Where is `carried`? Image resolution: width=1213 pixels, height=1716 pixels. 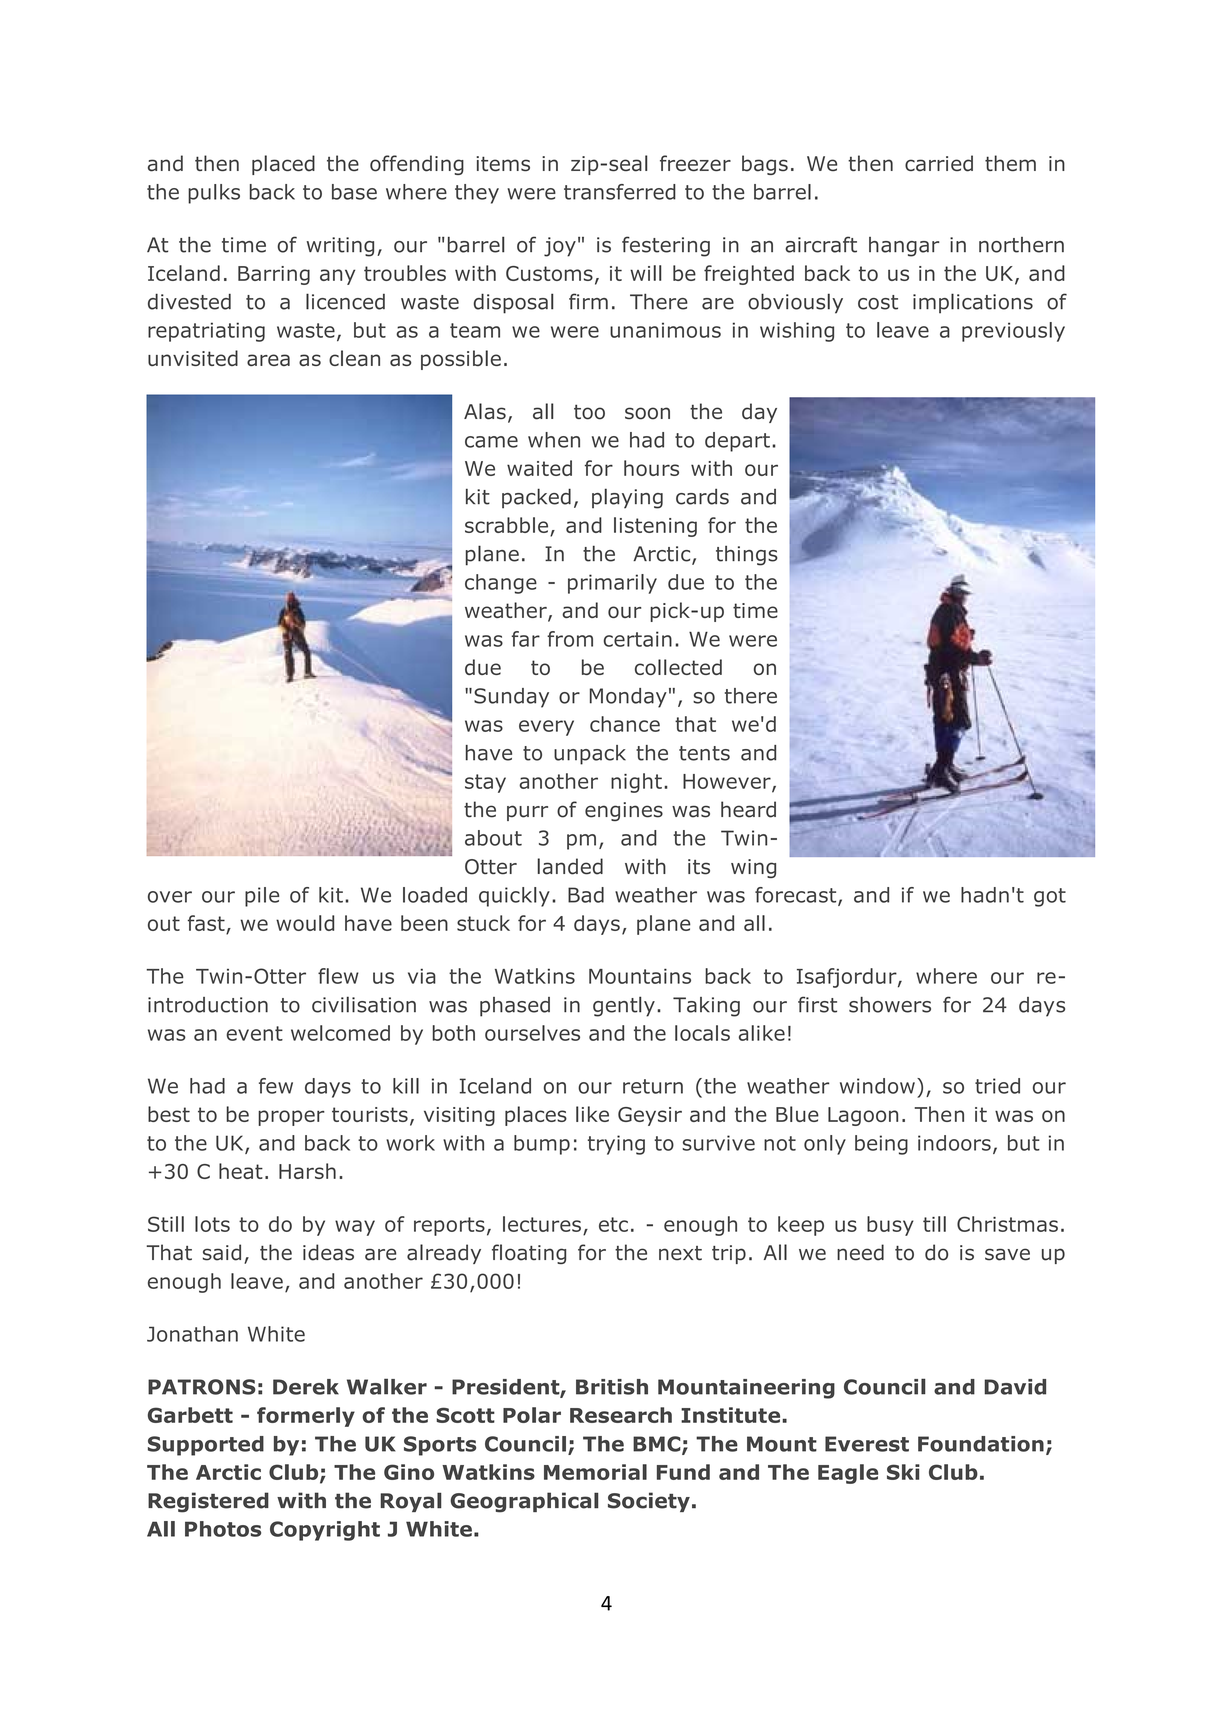 carried is located at coordinates (939, 163).
